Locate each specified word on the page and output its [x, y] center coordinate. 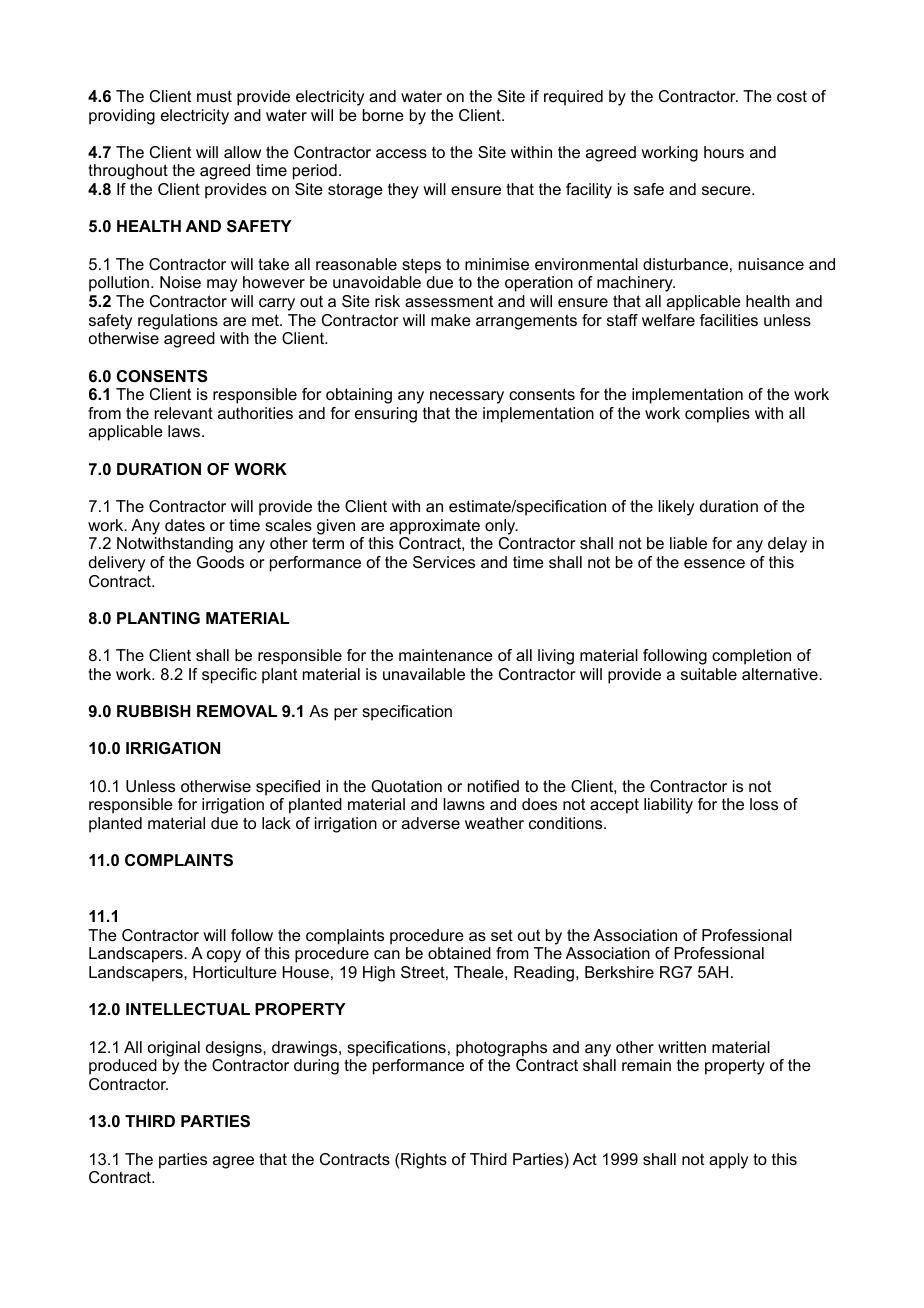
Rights [424, 1161]
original [174, 1049]
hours [724, 152]
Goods [220, 562]
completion [751, 657]
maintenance [446, 655]
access [401, 153]
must [214, 96]
